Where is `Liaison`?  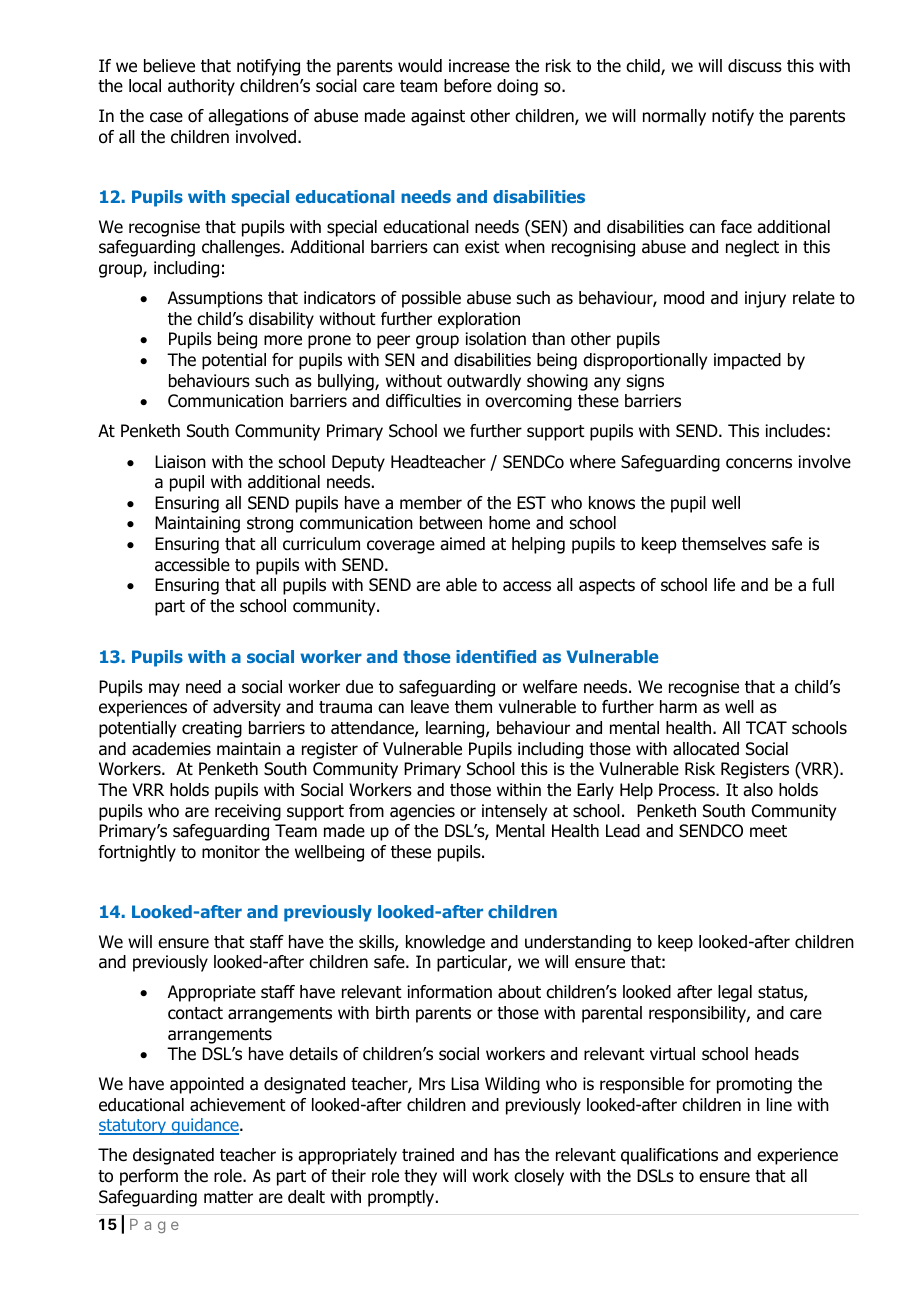
Liaison is located at coordinates (180, 462).
